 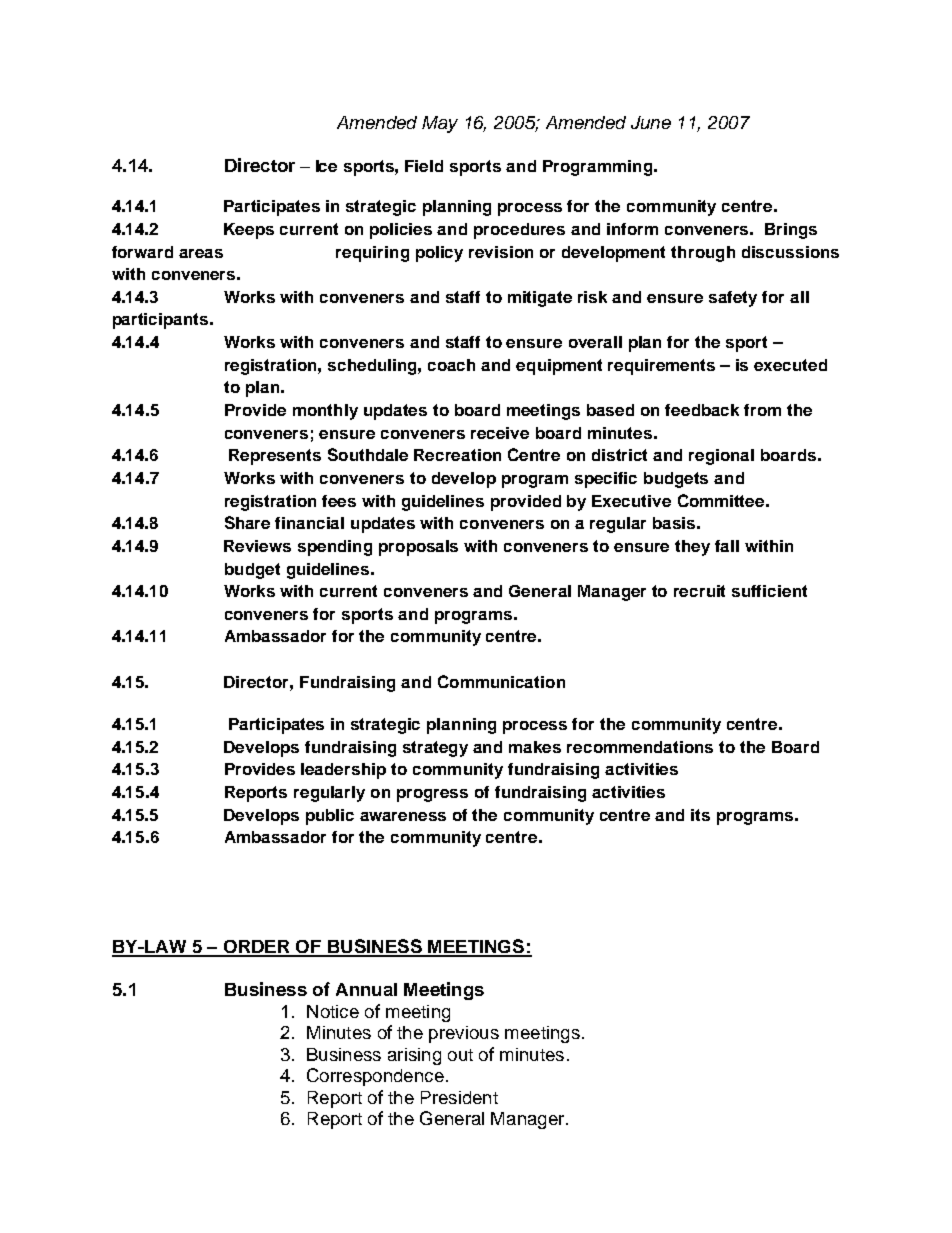 I want to click on Notice, so click(x=333, y=1011).
